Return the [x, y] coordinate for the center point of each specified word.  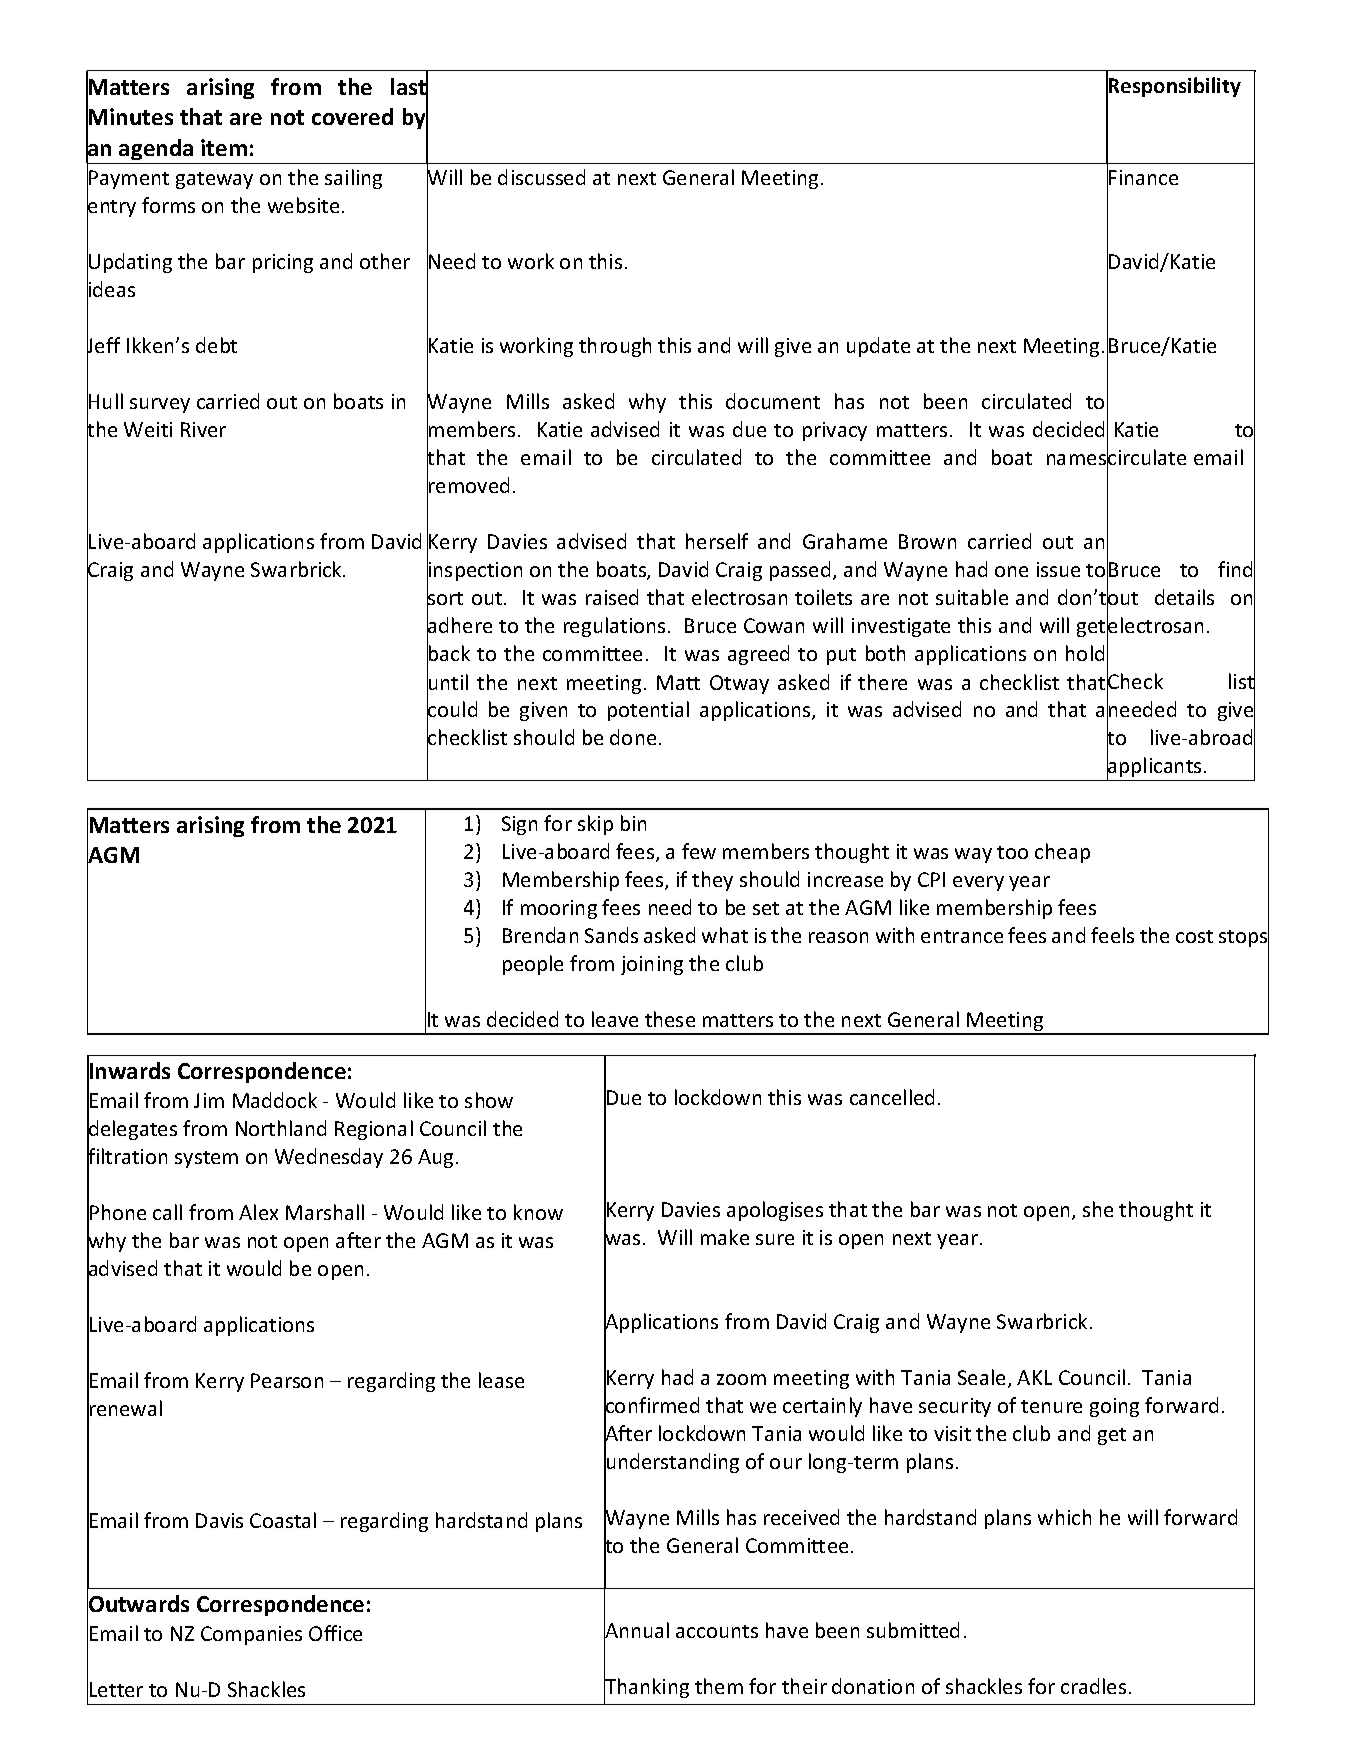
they [712, 881]
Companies [251, 1635]
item [224, 147]
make [725, 1237]
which [1064, 1517]
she [1098, 1209]
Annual [636, 1630]
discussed [541, 177]
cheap [1062, 853]
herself [717, 541]
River [203, 429]
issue [1058, 569]
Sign [519, 825]
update [878, 347]
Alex [258, 1212]
